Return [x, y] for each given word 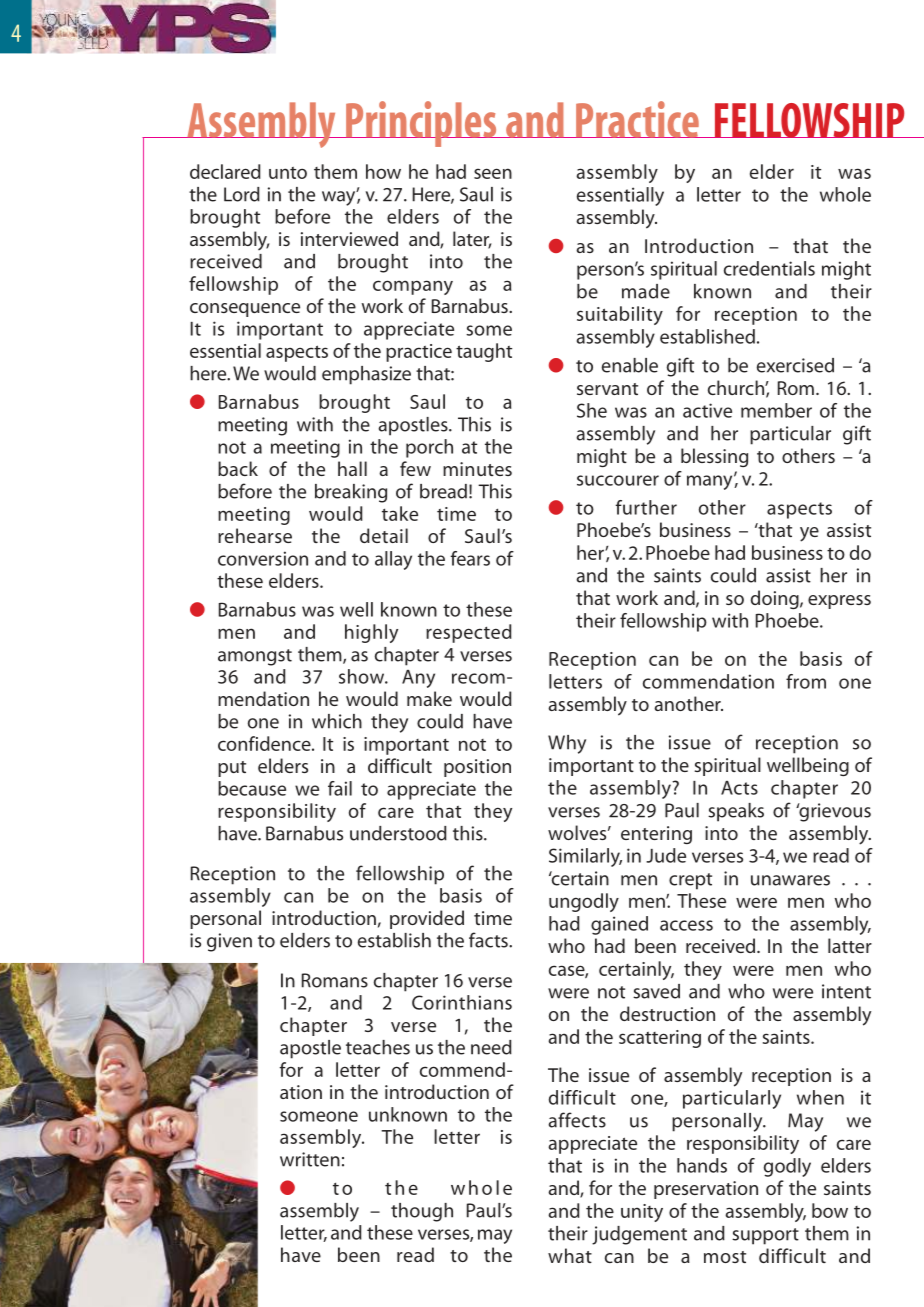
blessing [714, 457]
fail [340, 788]
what [570, 1255]
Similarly [585, 857]
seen [493, 173]
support [765, 1236]
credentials [769, 268]
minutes [477, 469]
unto [288, 173]
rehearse [255, 535]
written [310, 1159]
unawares [790, 880]
